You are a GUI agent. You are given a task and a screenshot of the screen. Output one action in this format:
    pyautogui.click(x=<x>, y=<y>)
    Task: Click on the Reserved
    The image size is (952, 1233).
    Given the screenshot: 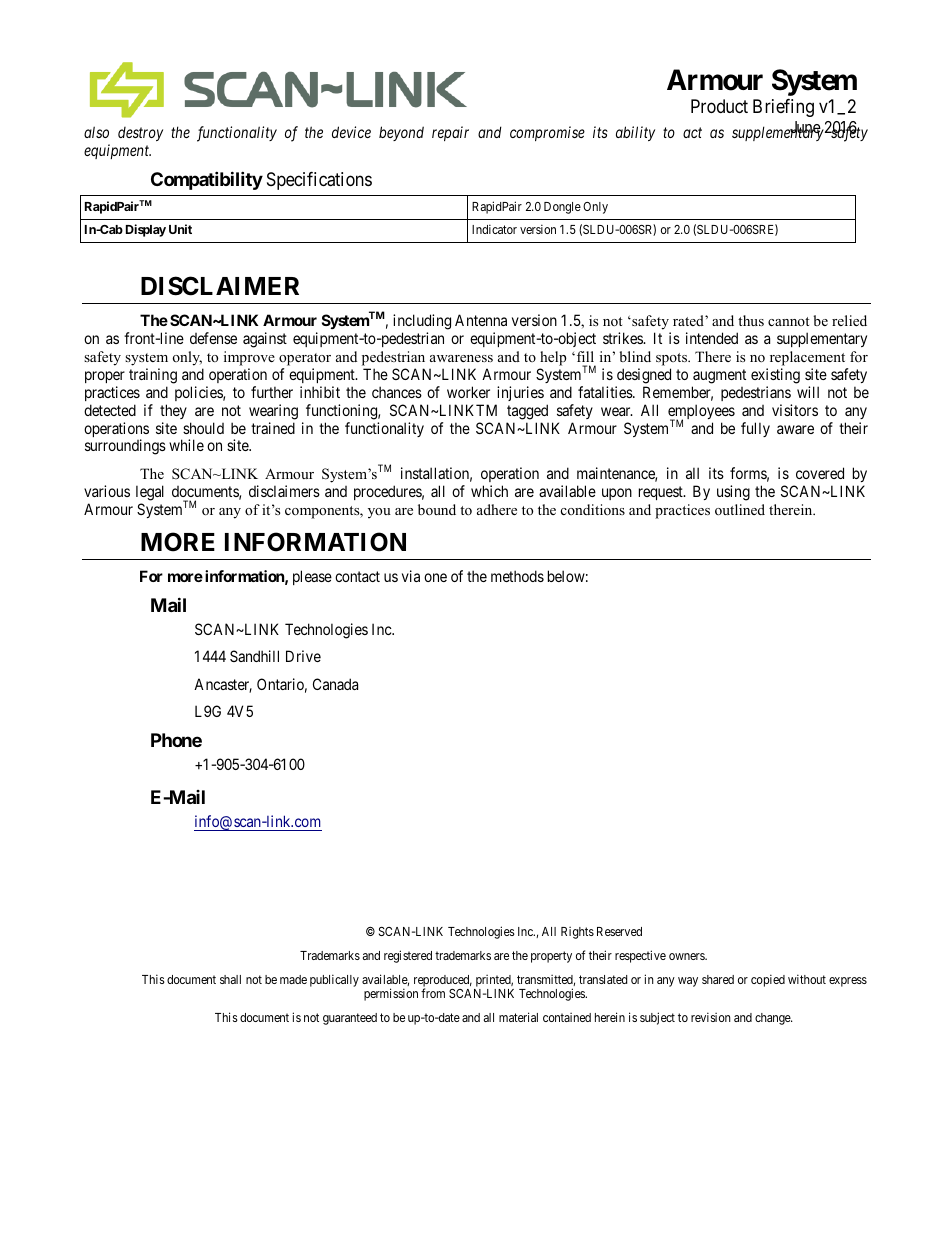 What is the action you would take?
    pyautogui.click(x=619, y=931)
